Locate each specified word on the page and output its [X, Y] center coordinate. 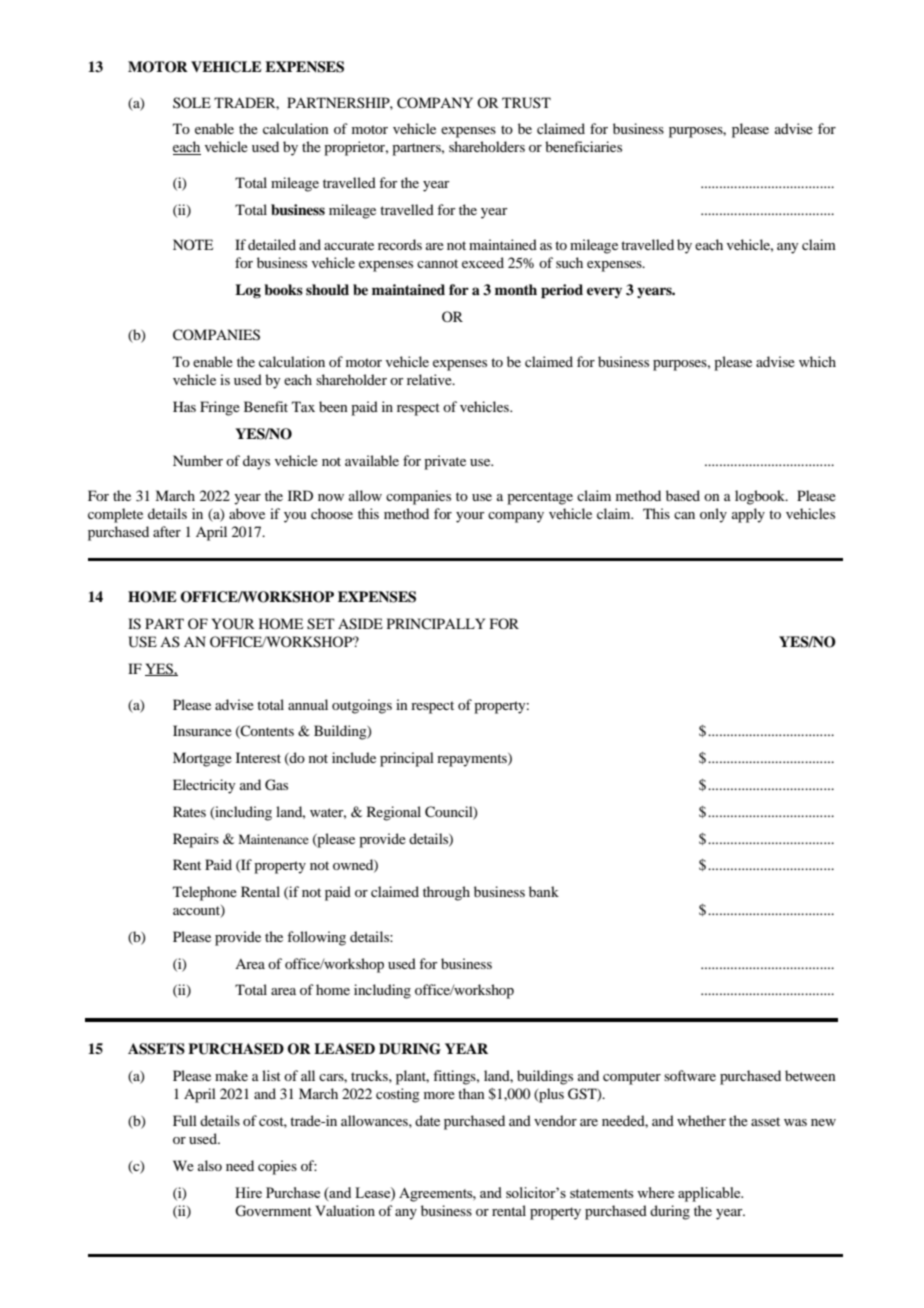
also [210, 1165]
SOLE [192, 102]
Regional [394, 813]
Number [198, 460]
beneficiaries [583, 146]
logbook [761, 497]
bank [544, 891]
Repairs [196, 840]
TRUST [526, 103]
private [445, 462]
